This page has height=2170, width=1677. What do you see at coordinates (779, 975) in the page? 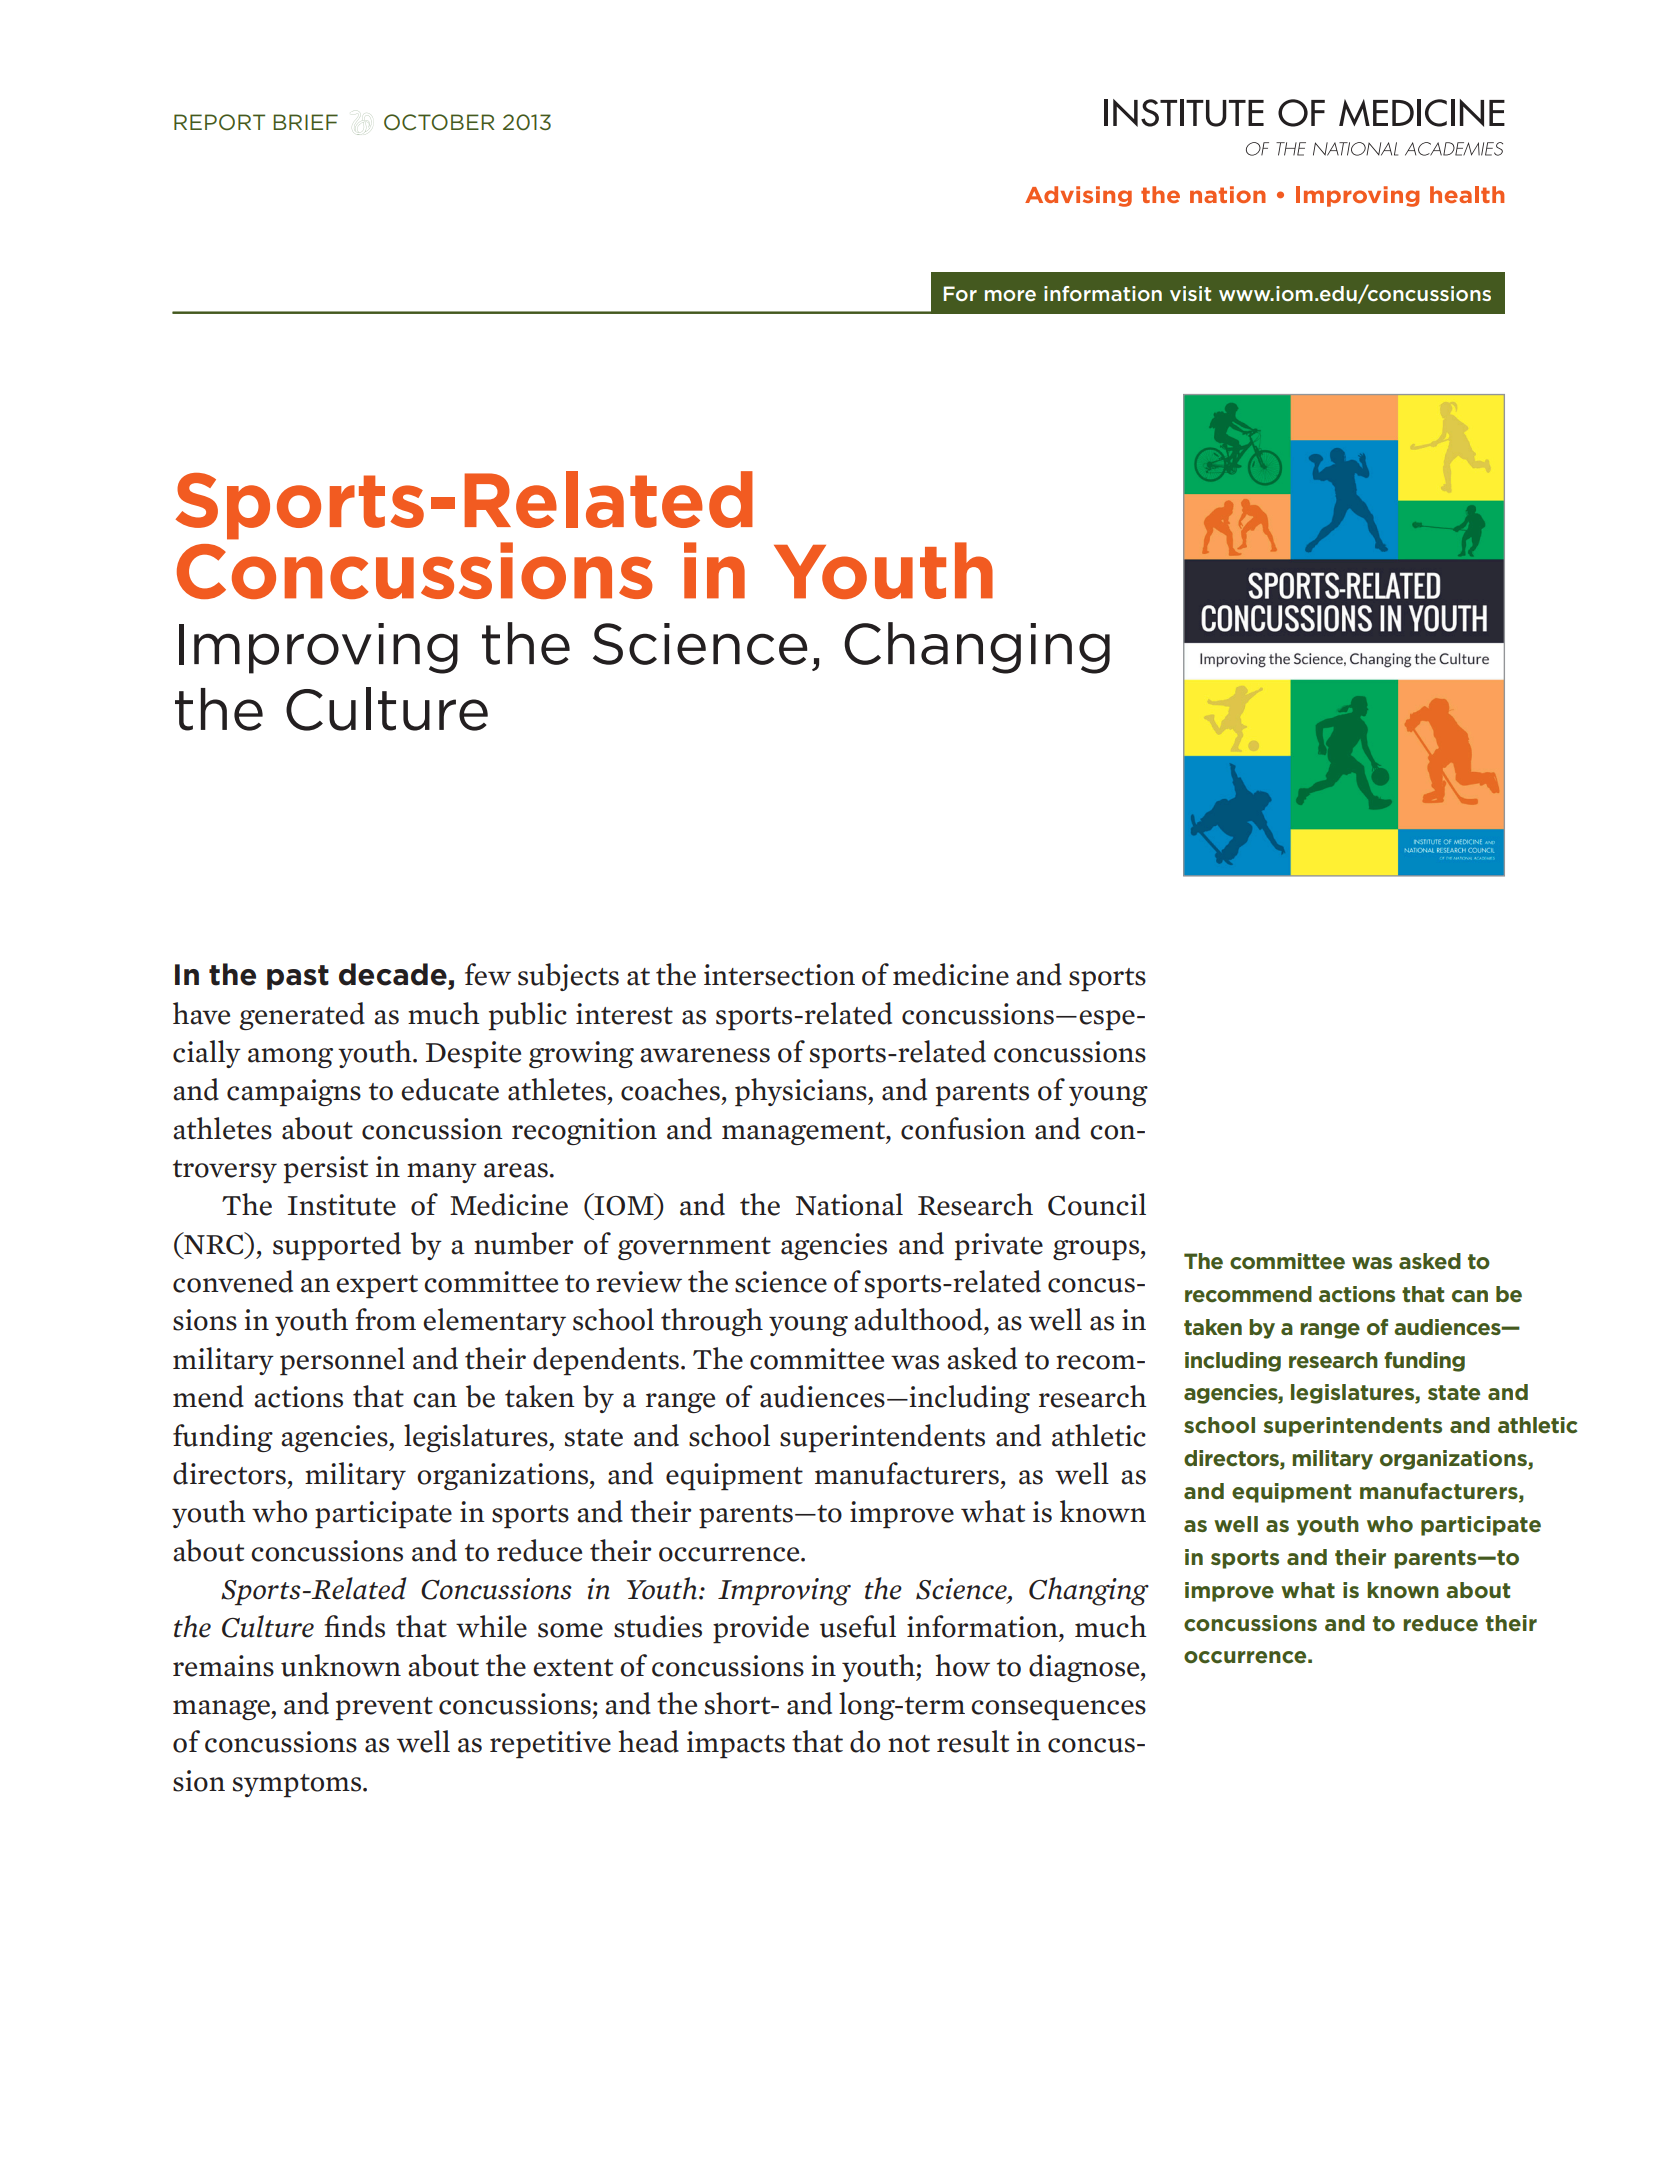
I see `intersection` at bounding box center [779, 975].
